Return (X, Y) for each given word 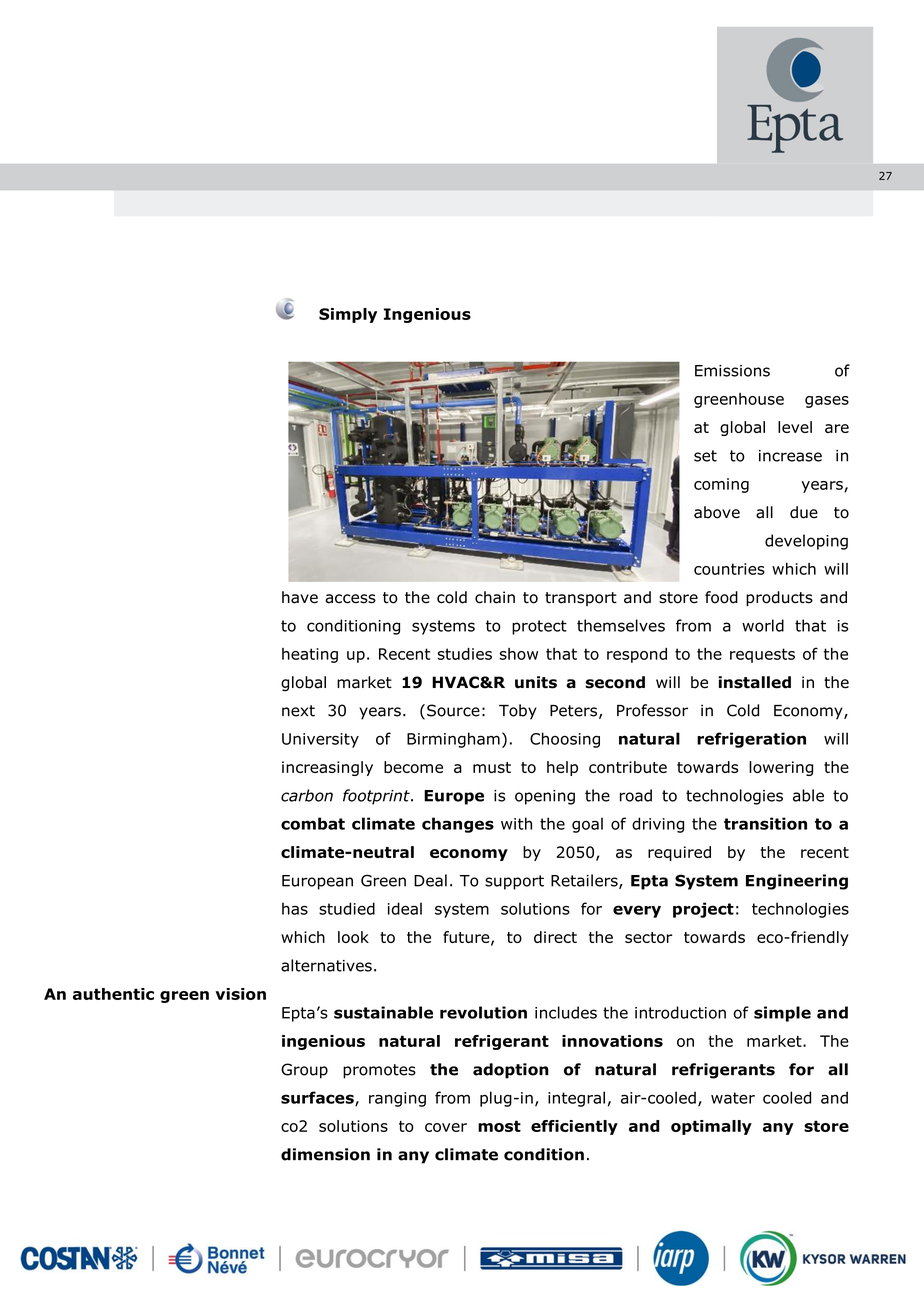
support (514, 882)
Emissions (732, 371)
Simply (348, 315)
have (300, 597)
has (295, 908)
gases (827, 402)
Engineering (797, 882)
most (499, 1126)
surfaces (318, 1098)
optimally (711, 1127)
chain (495, 597)
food (721, 597)
